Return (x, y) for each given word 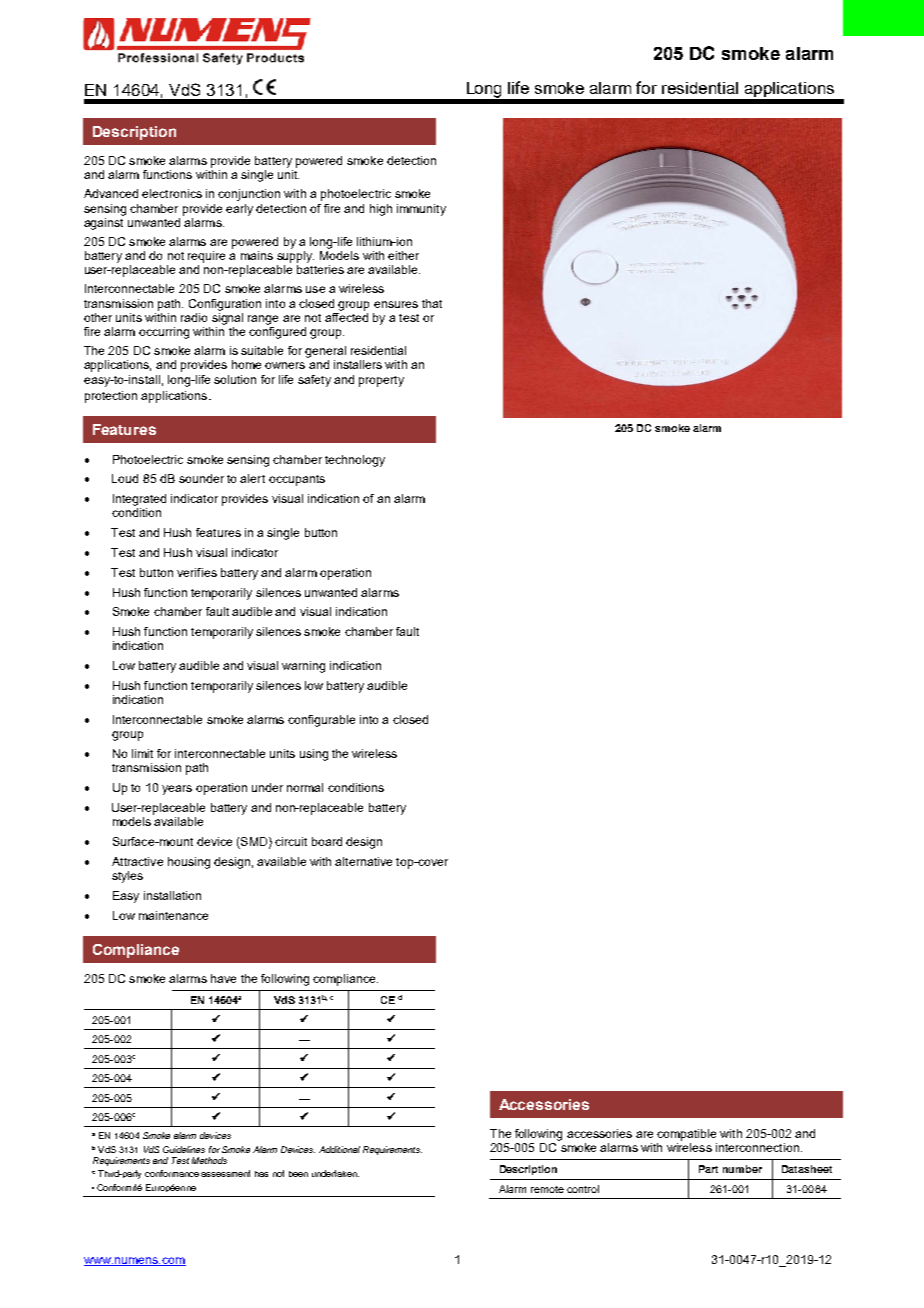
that (432, 303)
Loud (125, 478)
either (403, 255)
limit (142, 753)
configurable (321, 721)
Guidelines (184, 1149)
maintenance (173, 915)
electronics (172, 193)
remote (547, 1189)
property (381, 381)
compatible (686, 1135)
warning (303, 667)
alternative (363, 861)
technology (355, 461)
